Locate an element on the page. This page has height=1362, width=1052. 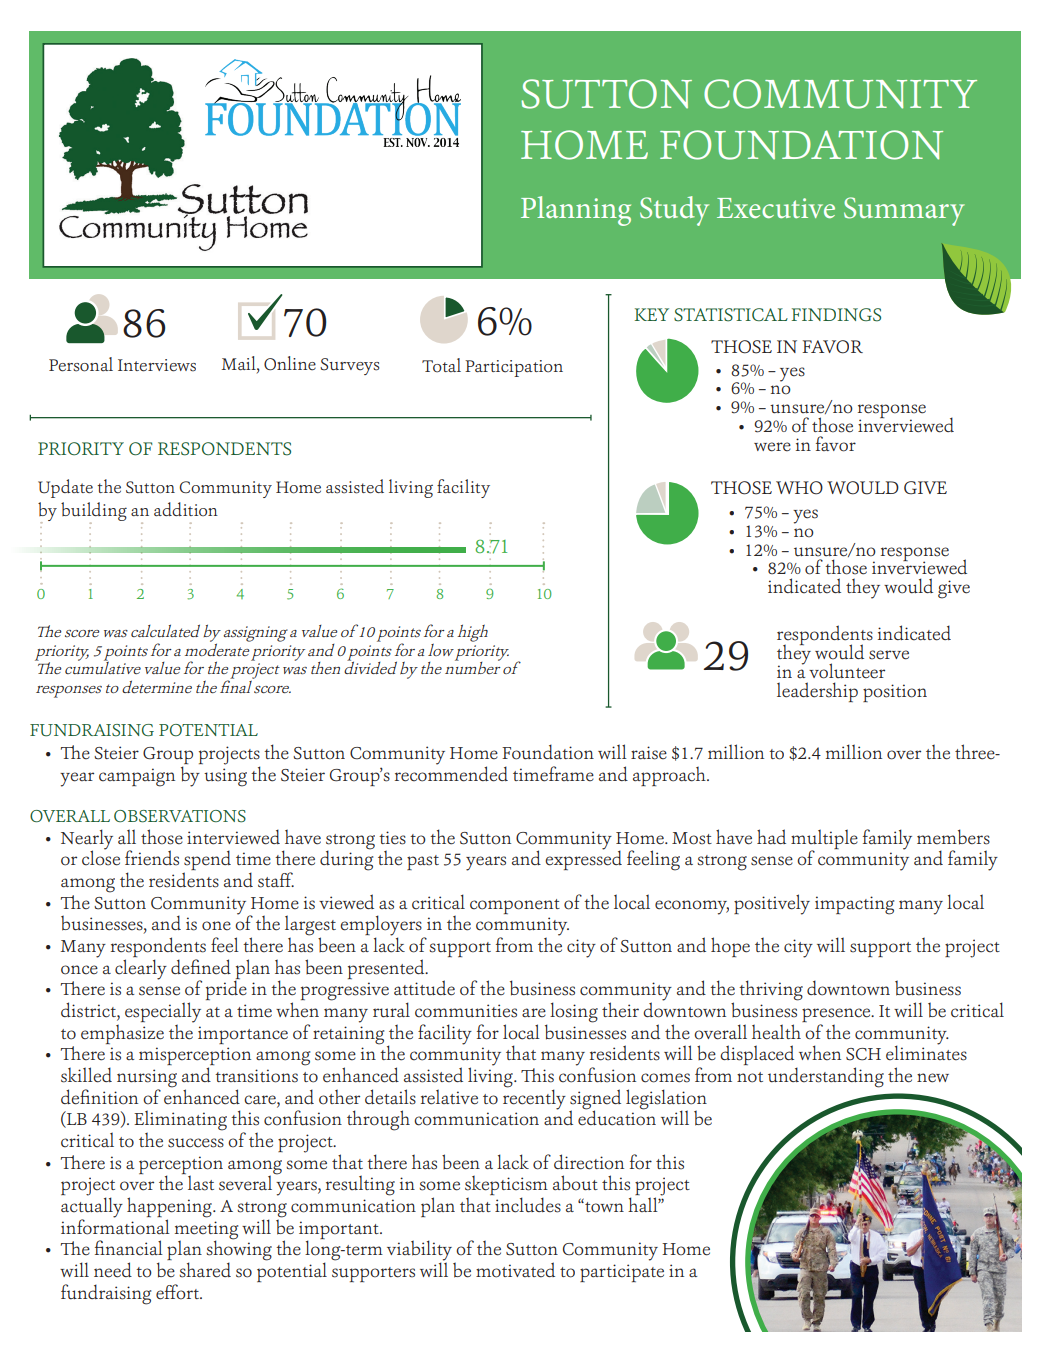
Interviews is located at coordinates (157, 365).
